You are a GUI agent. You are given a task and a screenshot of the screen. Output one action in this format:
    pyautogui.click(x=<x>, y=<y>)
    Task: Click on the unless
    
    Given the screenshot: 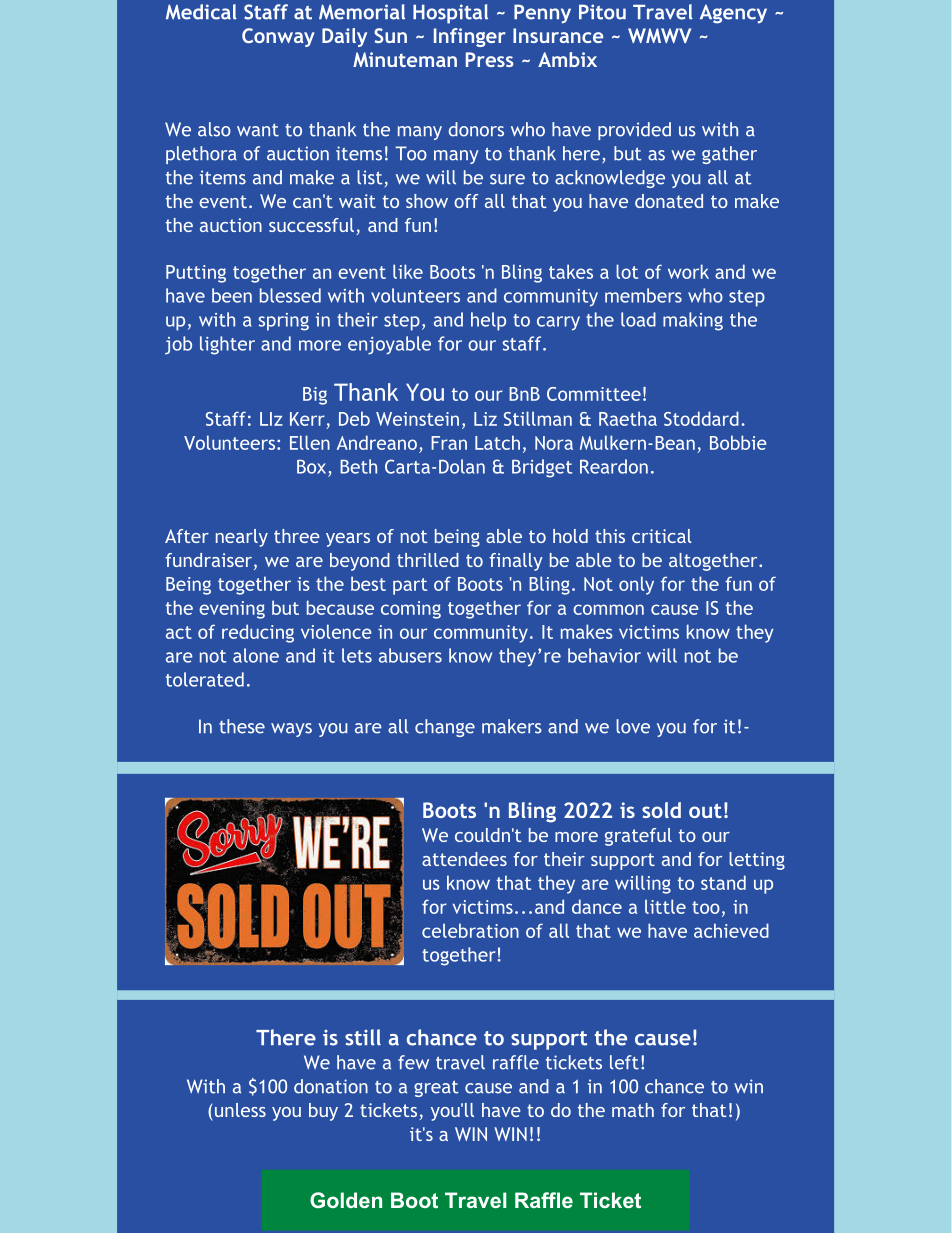 What is the action you would take?
    pyautogui.click(x=239, y=1110)
